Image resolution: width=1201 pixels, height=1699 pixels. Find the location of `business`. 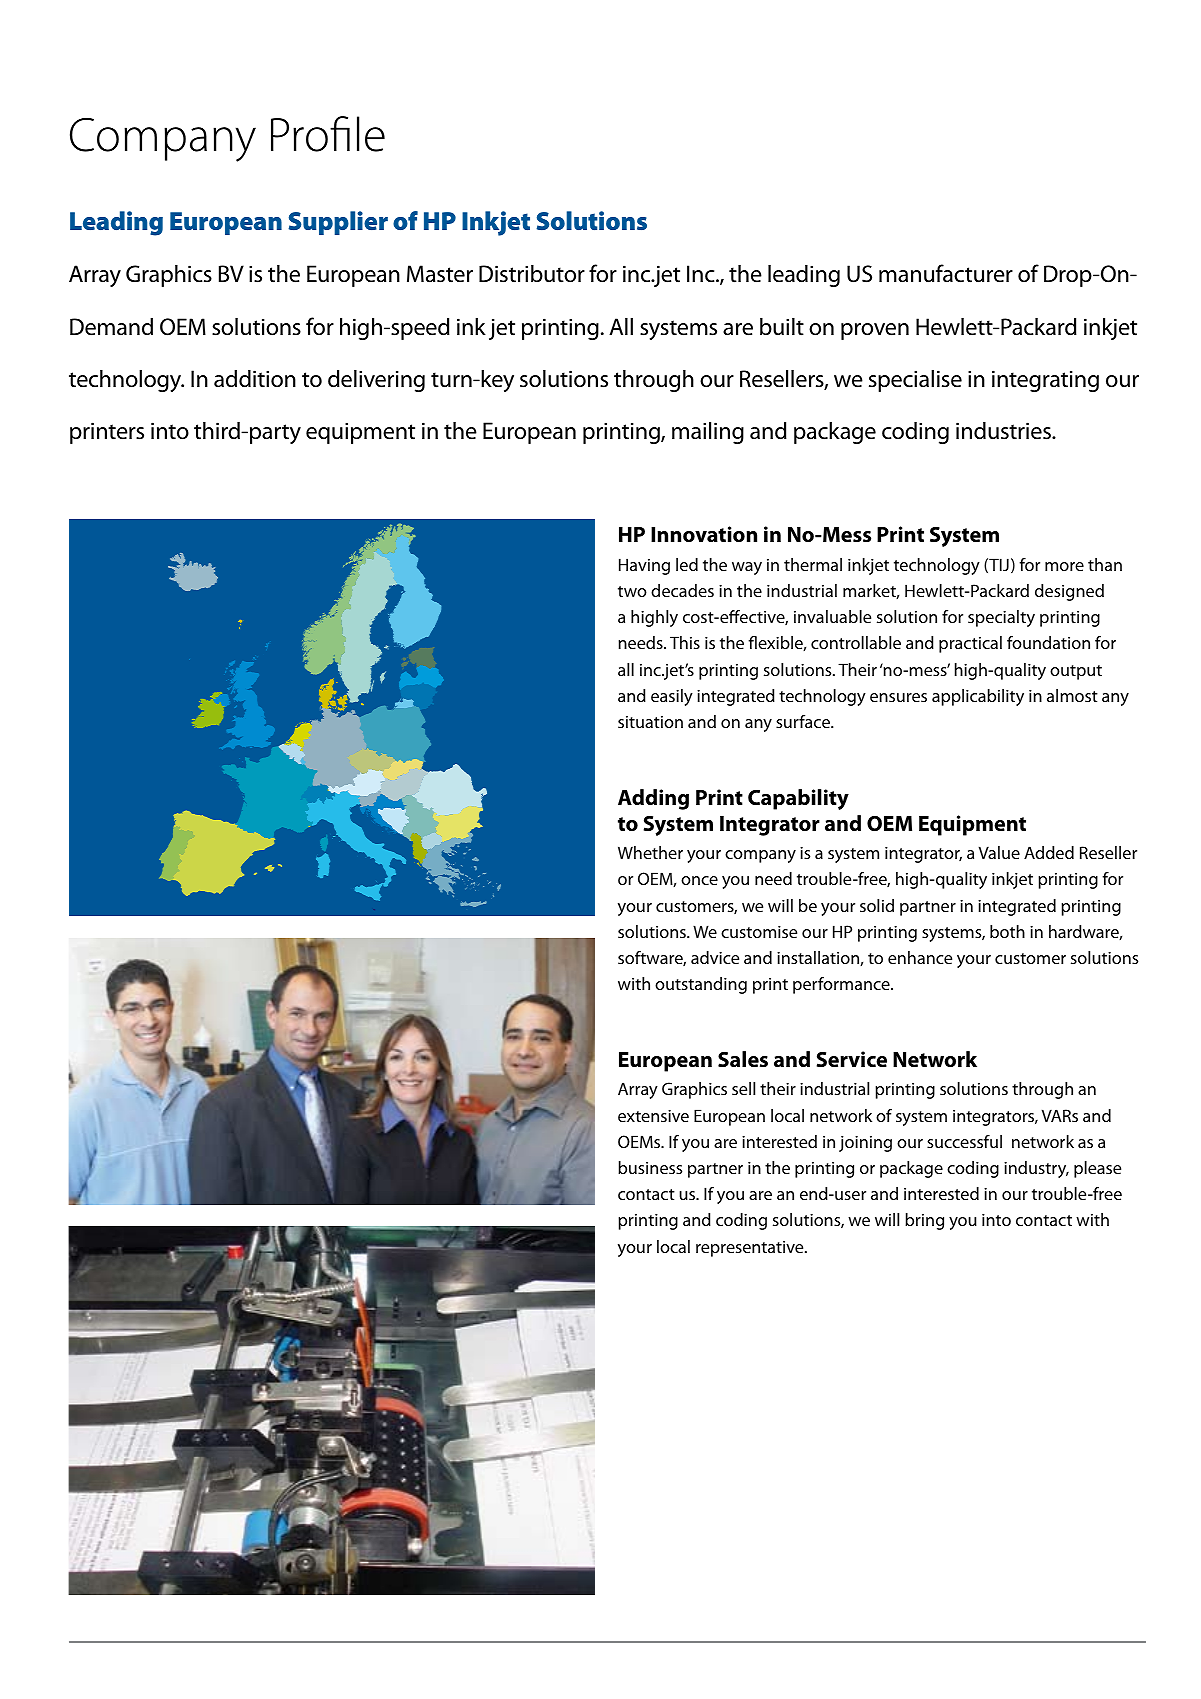

business is located at coordinates (650, 1167).
